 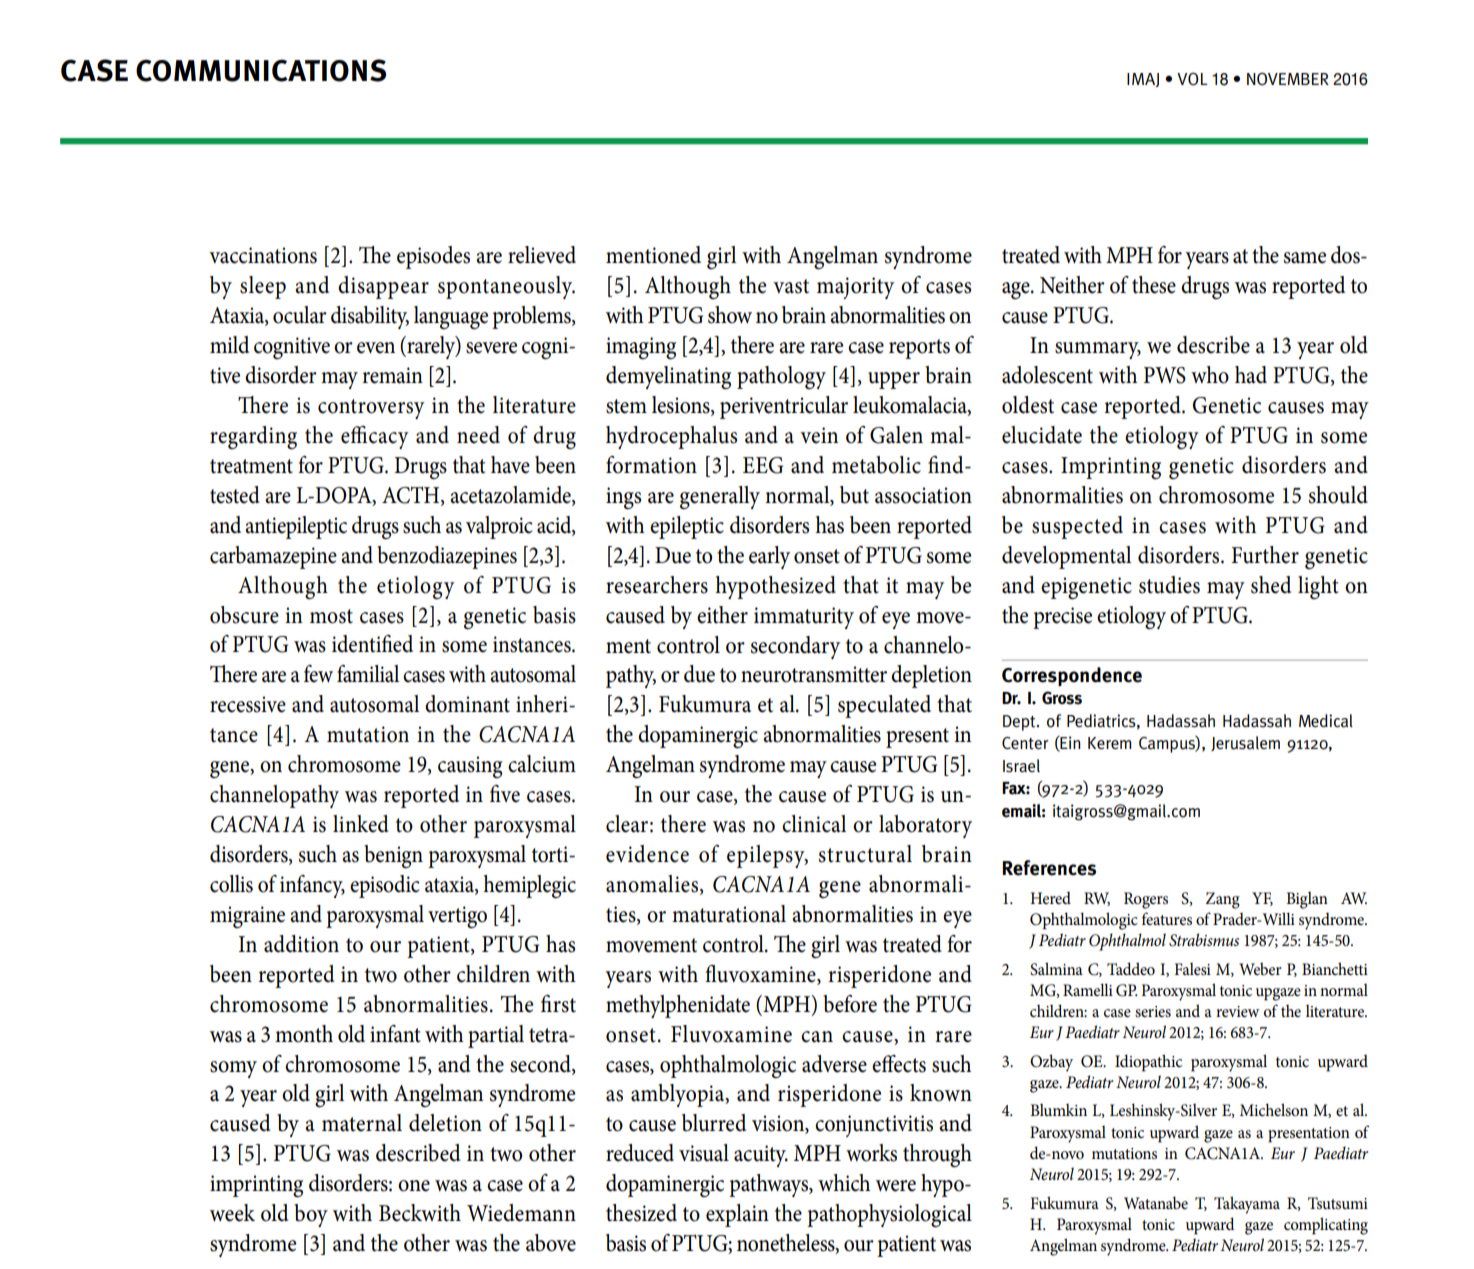 What do you see at coordinates (791, 286) in the screenshot?
I see `vast` at bounding box center [791, 286].
